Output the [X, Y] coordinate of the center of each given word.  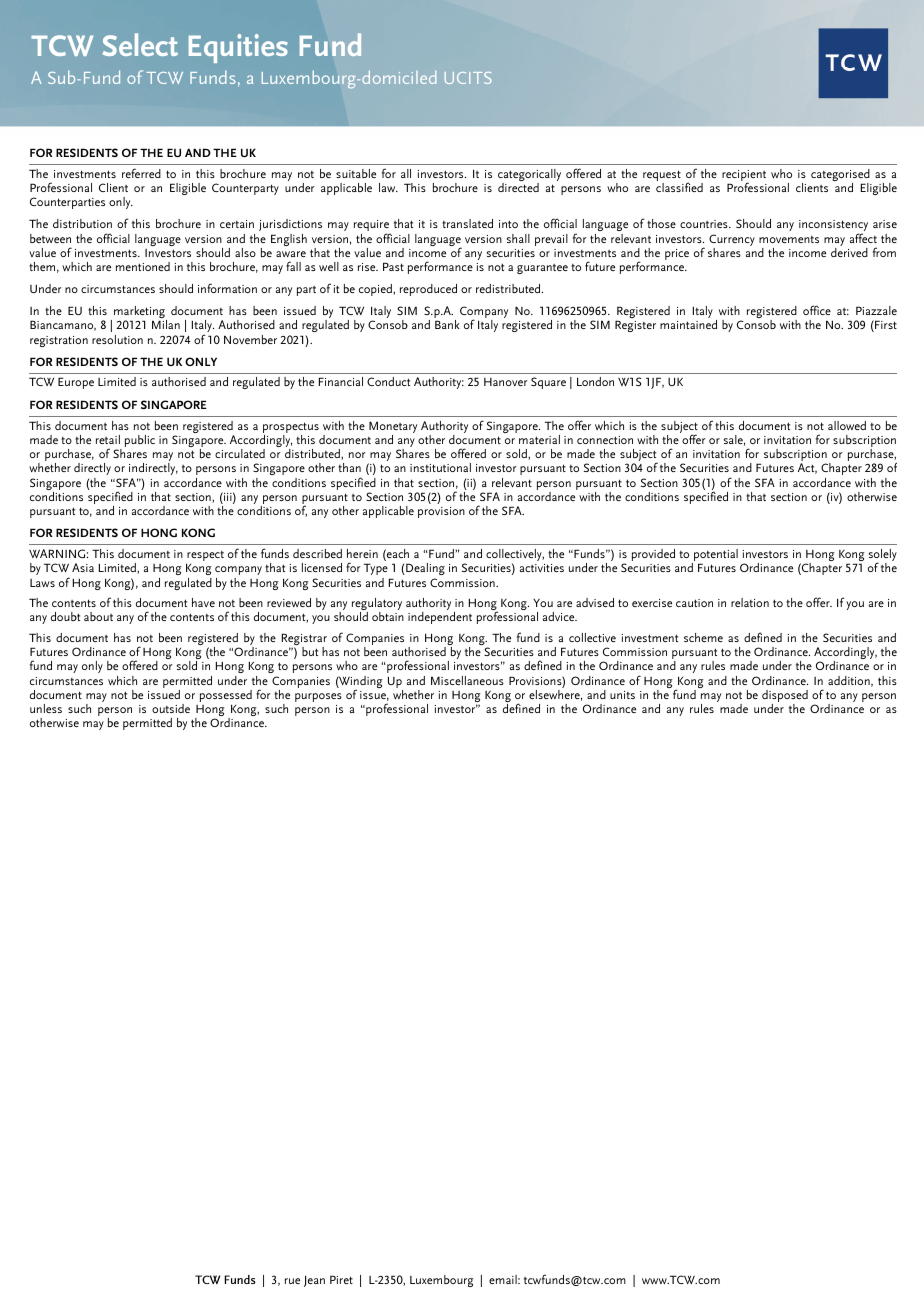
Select [140, 44]
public [140, 441]
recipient [744, 177]
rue [292, 1281]
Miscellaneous [467, 680]
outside [171, 708]
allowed [847, 425]
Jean [314, 1281]
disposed [785, 697]
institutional [440, 467]
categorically [529, 176]
